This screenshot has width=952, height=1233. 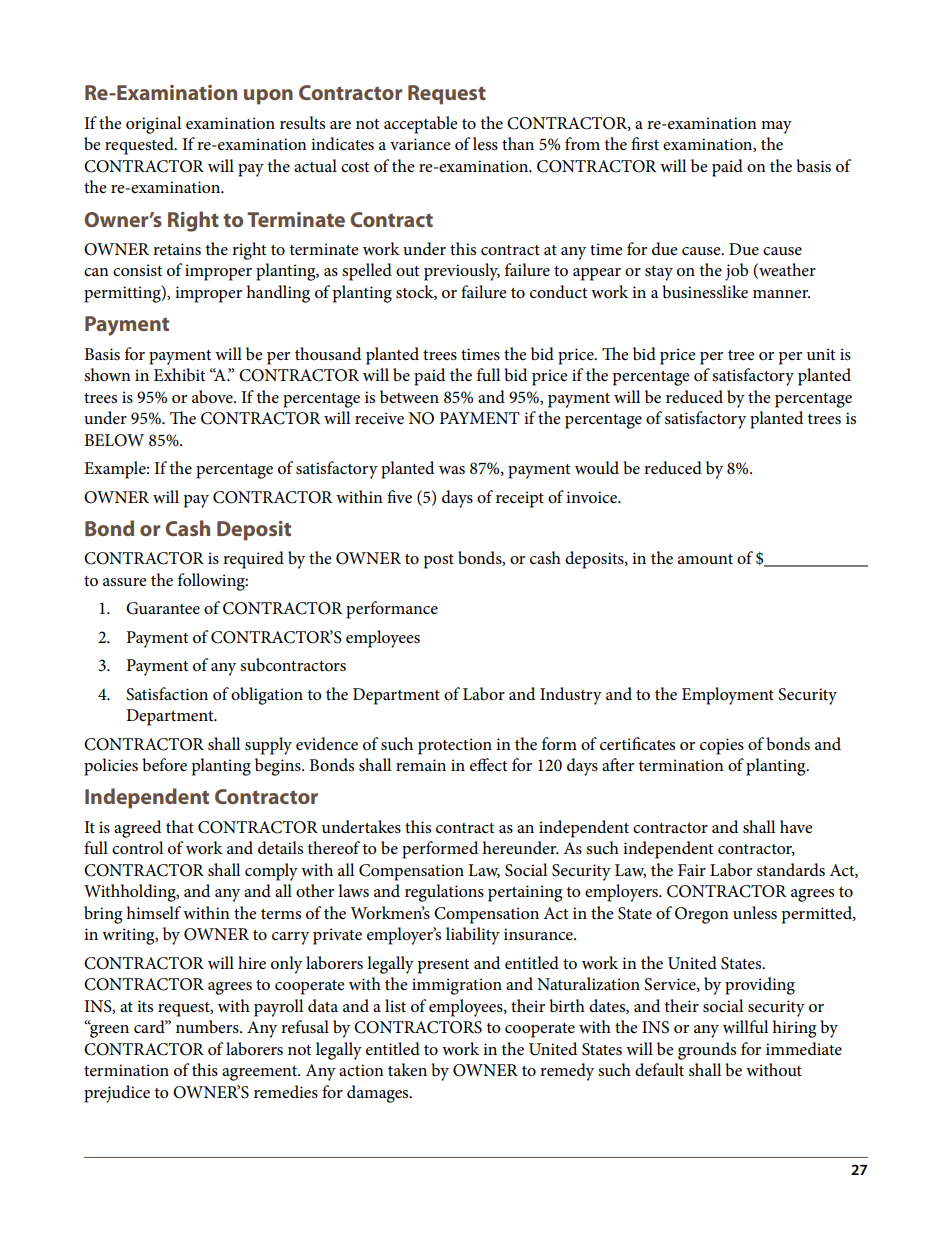 I want to click on copies, so click(x=722, y=746).
